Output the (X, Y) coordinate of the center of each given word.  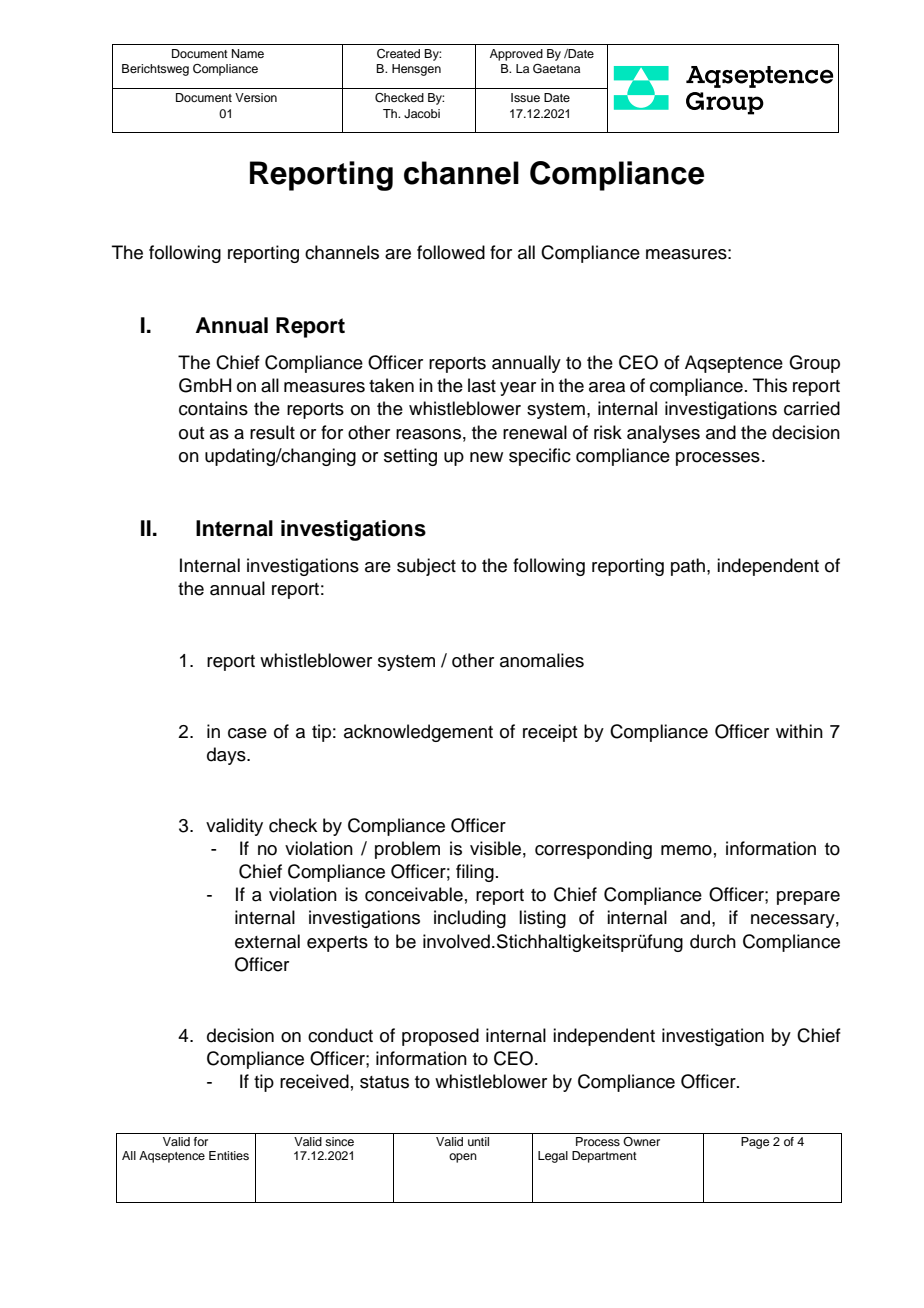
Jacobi (422, 114)
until (478, 1141)
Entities (229, 1155)
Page (755, 1143)
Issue (525, 97)
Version (256, 97)
